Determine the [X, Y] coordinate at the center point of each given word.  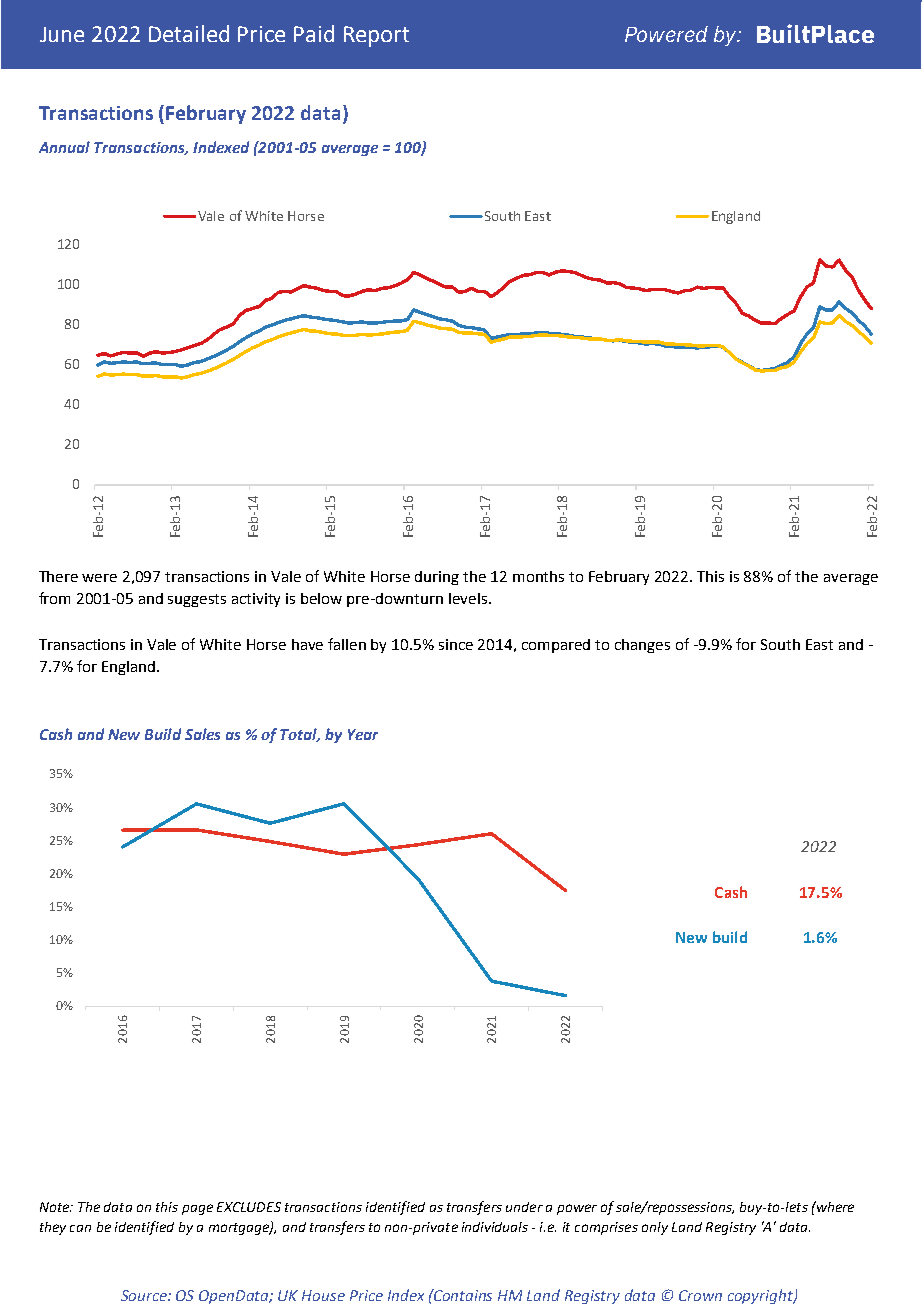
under [524, 1207]
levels [469, 598]
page [197, 1209]
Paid [314, 33]
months [538, 576]
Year [363, 734]
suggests [197, 600]
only [655, 1228]
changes [642, 646]
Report [376, 36]
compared [556, 646]
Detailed [189, 33]
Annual [64, 147]
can [80, 1228]
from [54, 598]
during [437, 578]
